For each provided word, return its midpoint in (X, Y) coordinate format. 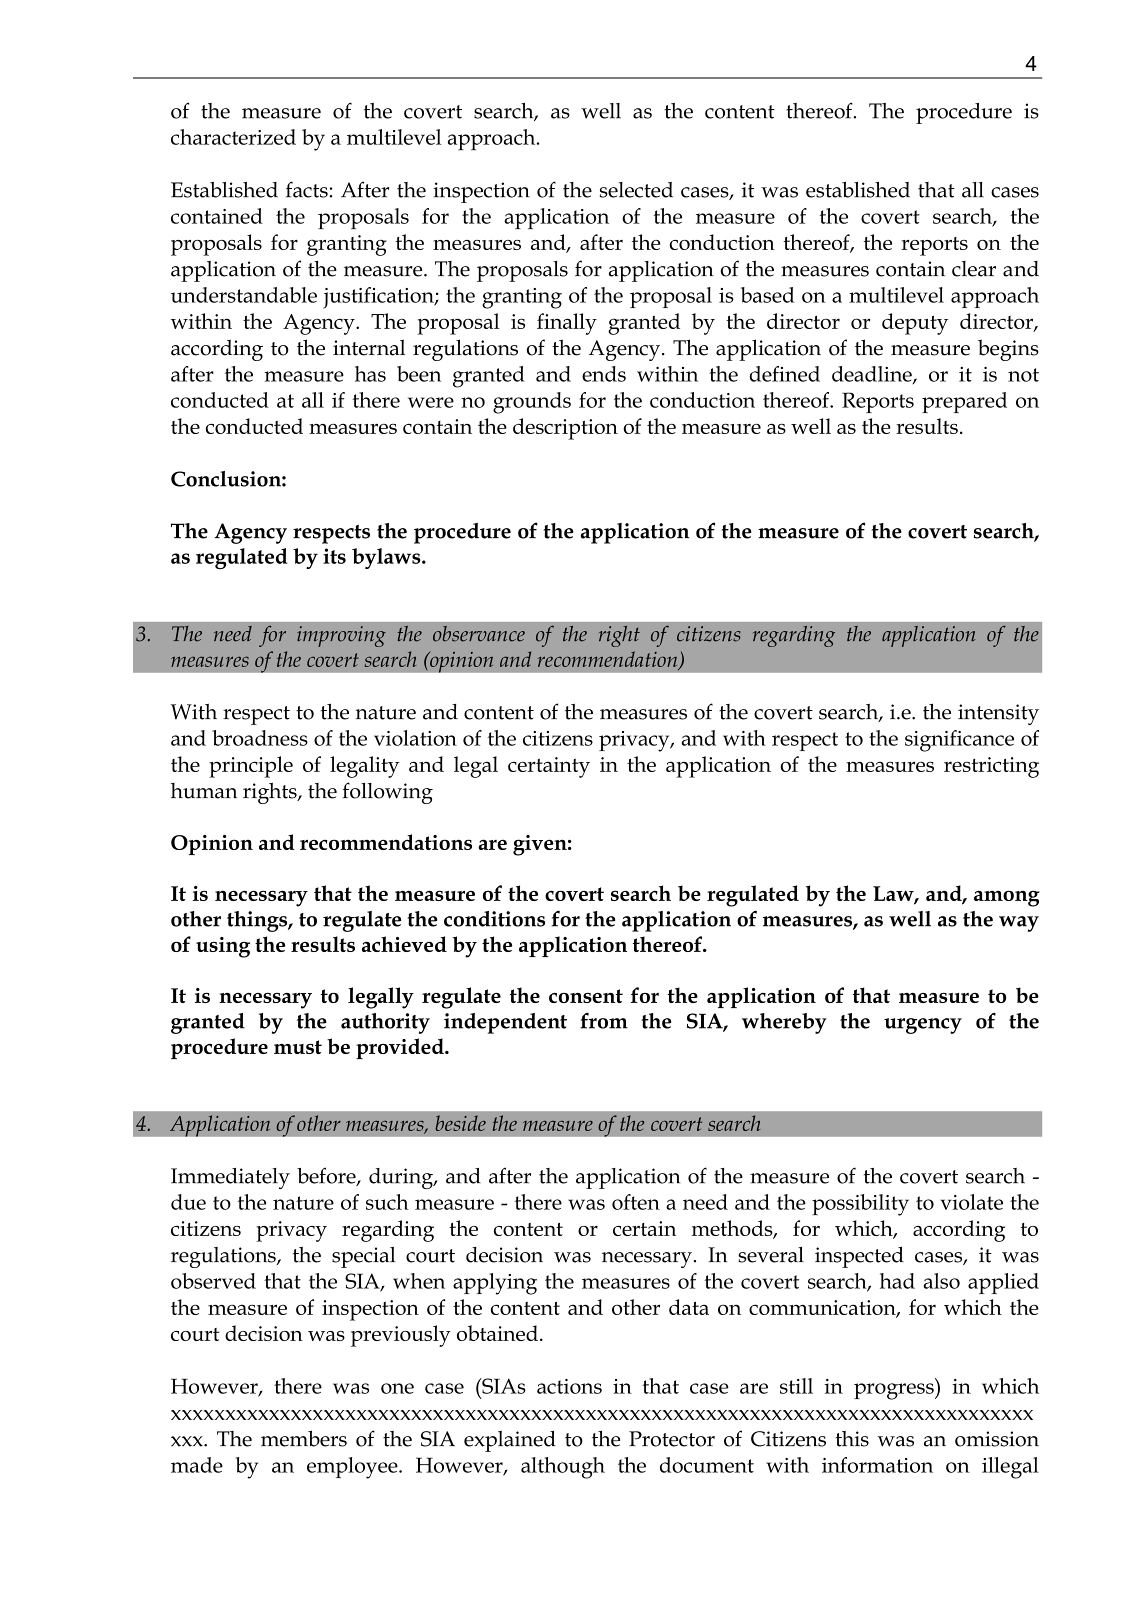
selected (636, 190)
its (334, 556)
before (327, 1176)
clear (974, 269)
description (565, 429)
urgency (923, 1026)
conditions (494, 919)
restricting (991, 767)
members (304, 1438)
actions (569, 1386)
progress (895, 1391)
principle (251, 767)
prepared (964, 402)
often (636, 1202)
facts (307, 189)
